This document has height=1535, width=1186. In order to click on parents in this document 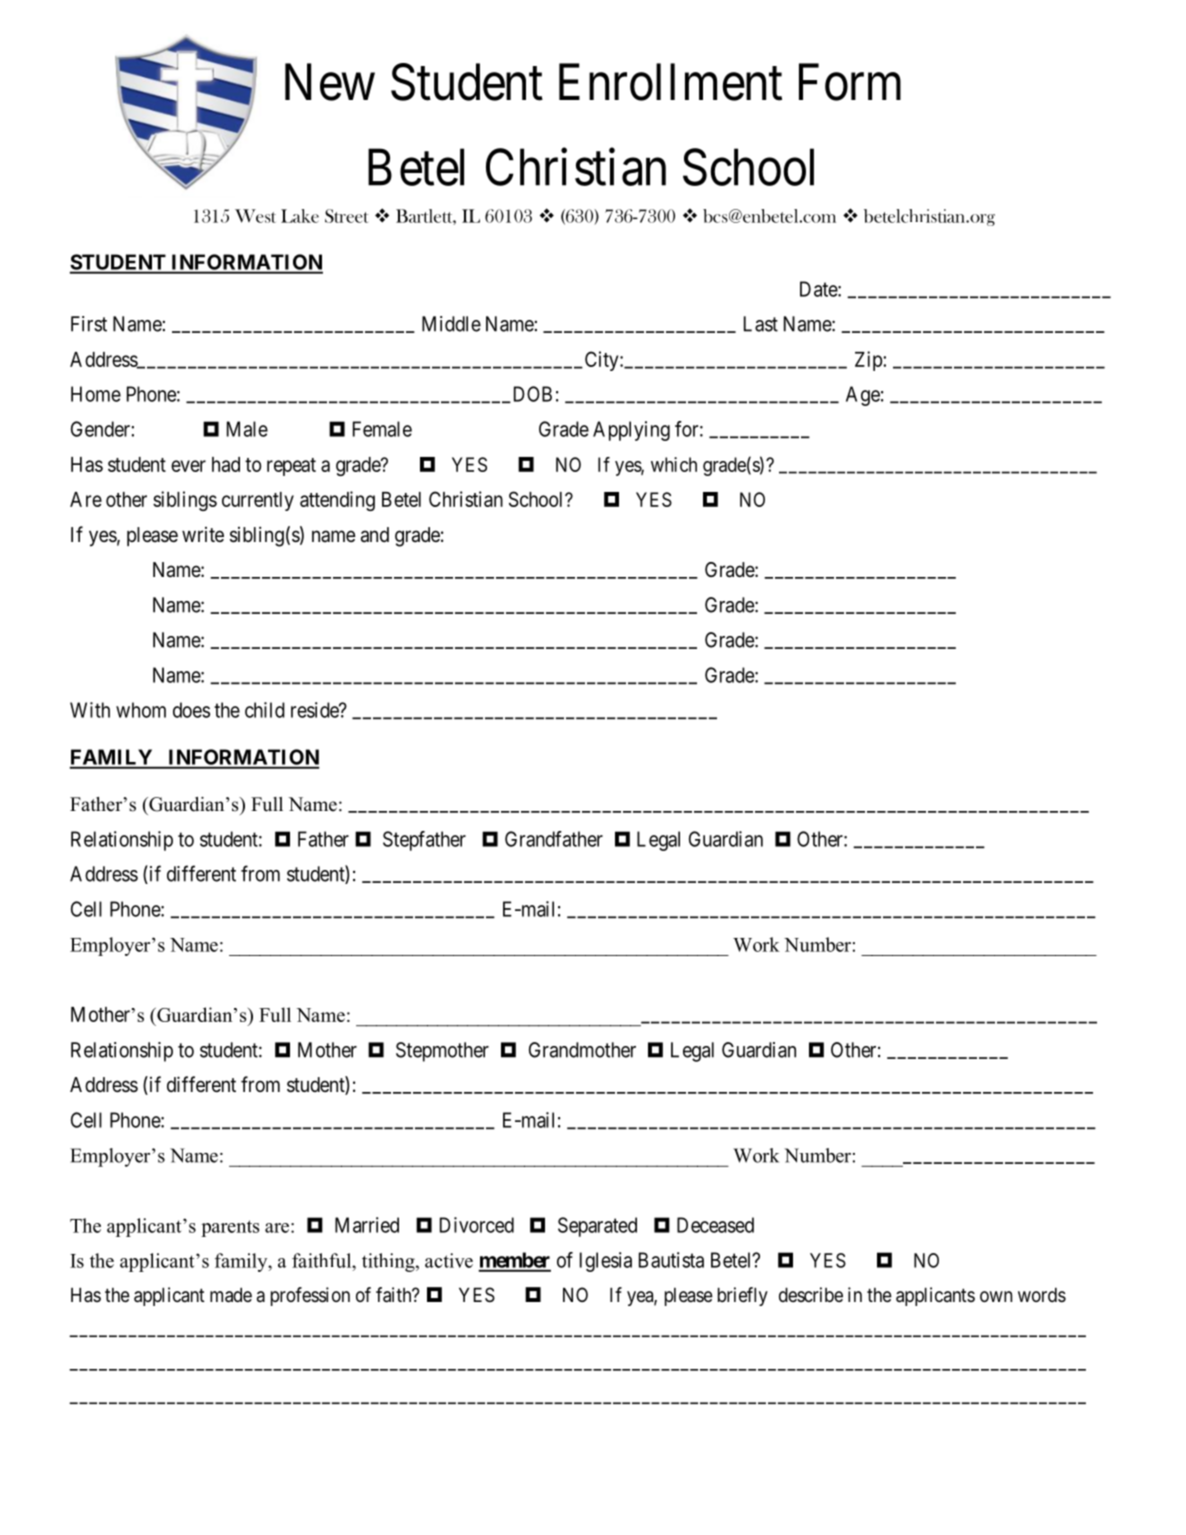, I will do `click(230, 1228)`.
